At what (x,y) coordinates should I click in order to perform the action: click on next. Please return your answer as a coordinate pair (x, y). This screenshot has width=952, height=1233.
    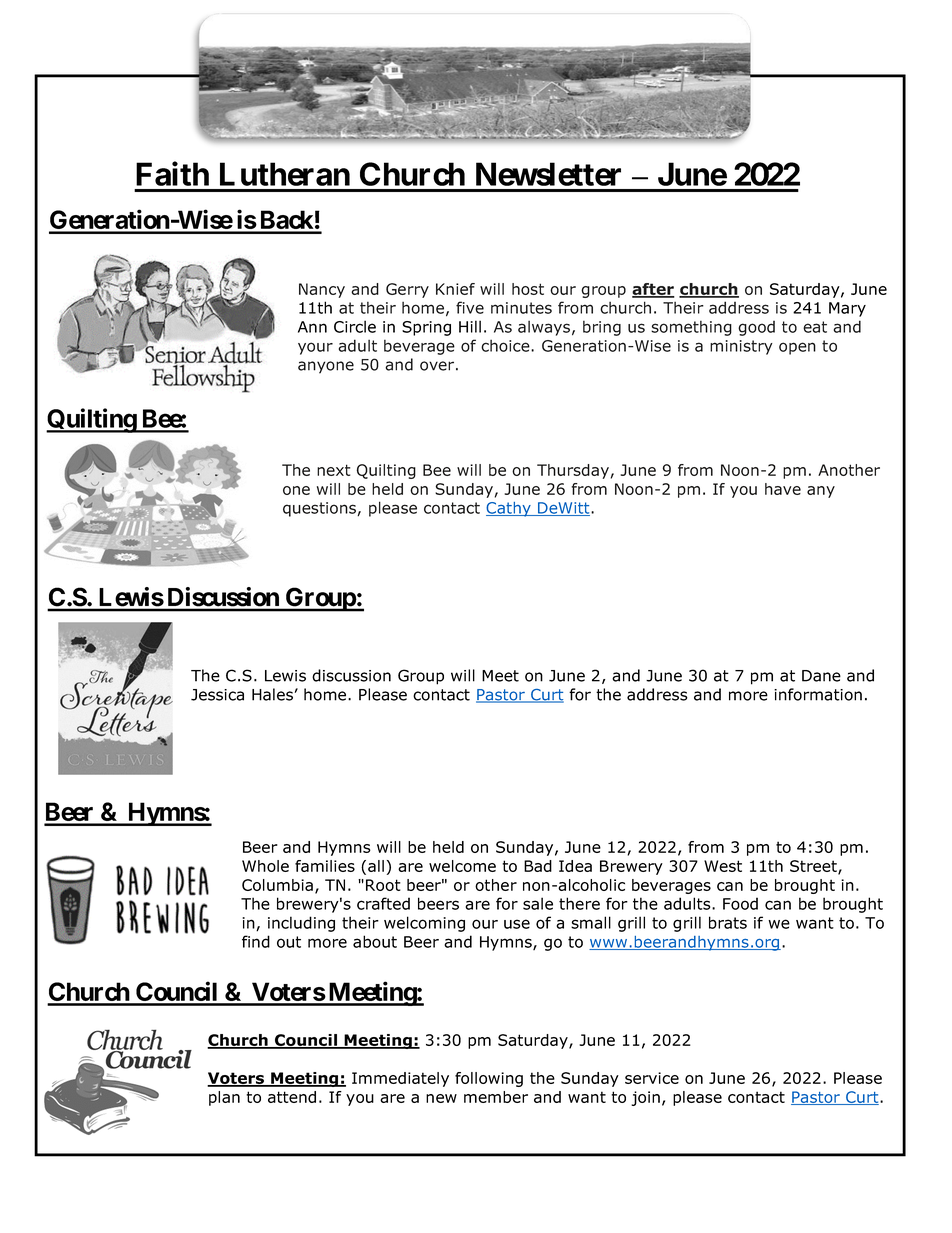
    Looking at the image, I should click on (333, 470).
